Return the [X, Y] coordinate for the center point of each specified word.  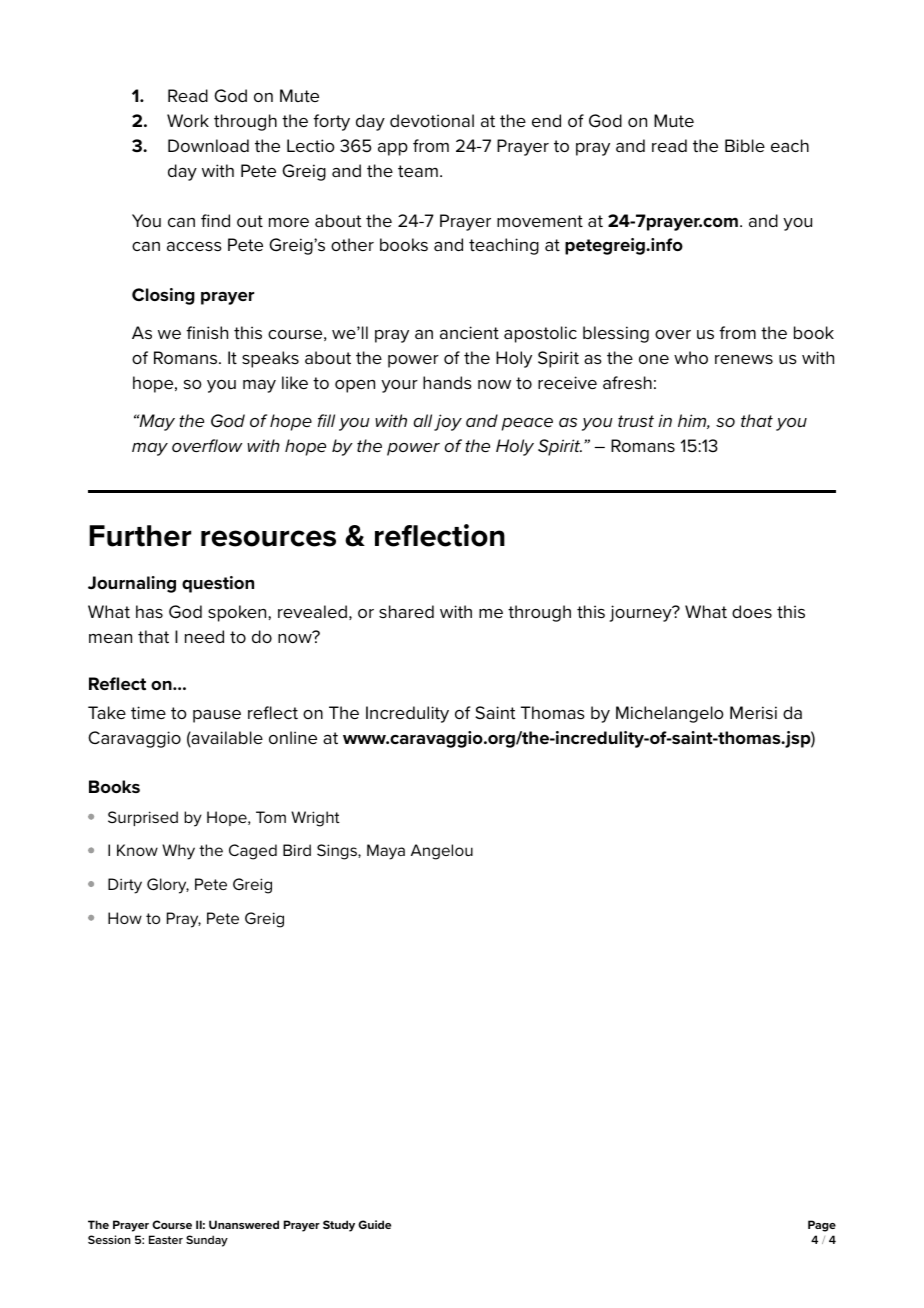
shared [406, 611]
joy [448, 422]
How [125, 918]
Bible [745, 145]
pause [217, 716]
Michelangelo [670, 714]
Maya [386, 852]
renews [744, 359]
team [418, 171]
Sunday [207, 1241]
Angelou [442, 852]
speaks [270, 359]
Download [208, 145]
